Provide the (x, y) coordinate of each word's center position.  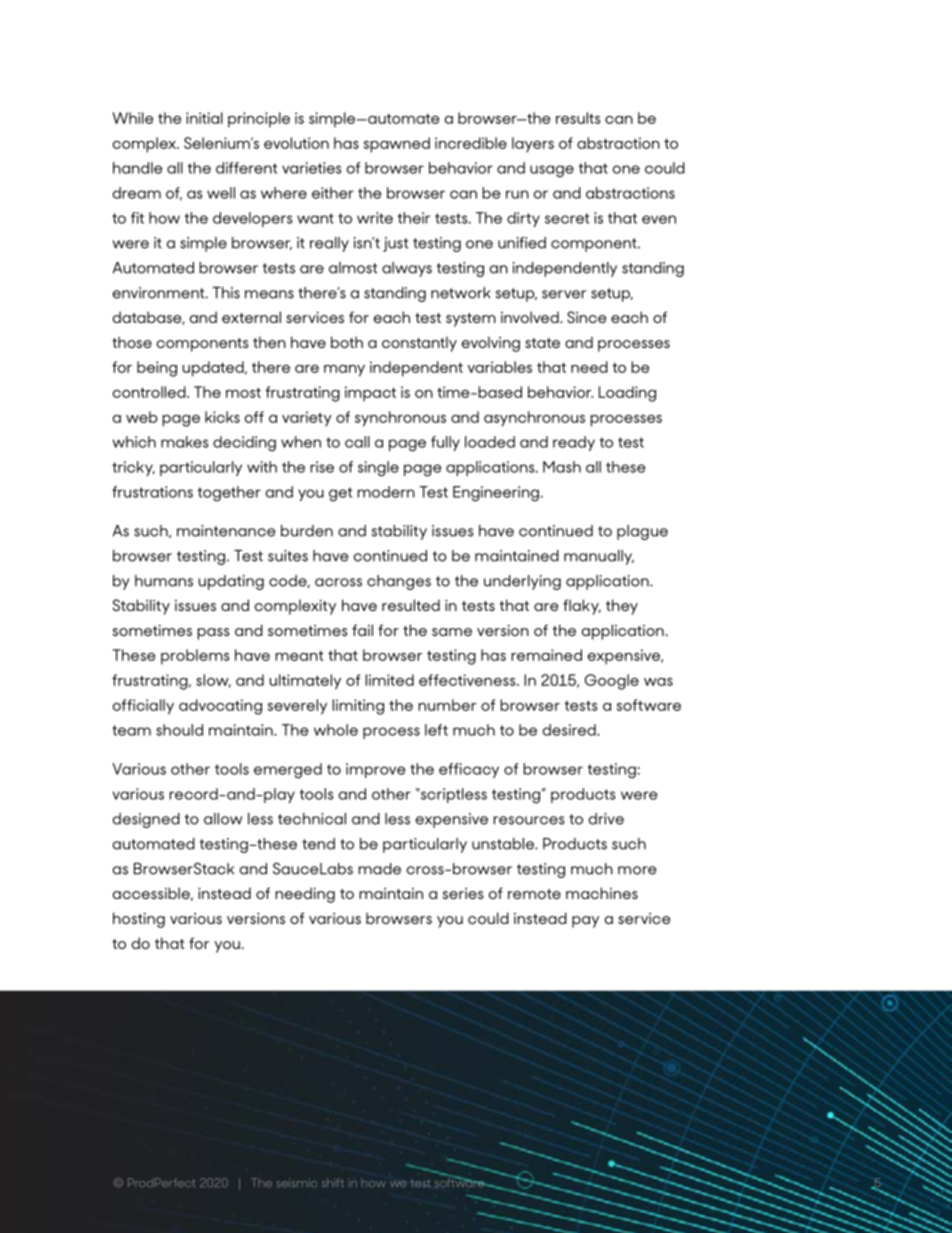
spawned (397, 145)
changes (399, 582)
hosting (139, 920)
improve (376, 770)
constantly (419, 344)
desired (570, 730)
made (379, 869)
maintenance (226, 531)
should (179, 730)
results (578, 118)
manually (599, 557)
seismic (297, 1183)
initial (204, 118)
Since (586, 317)
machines (602, 893)
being (157, 369)
